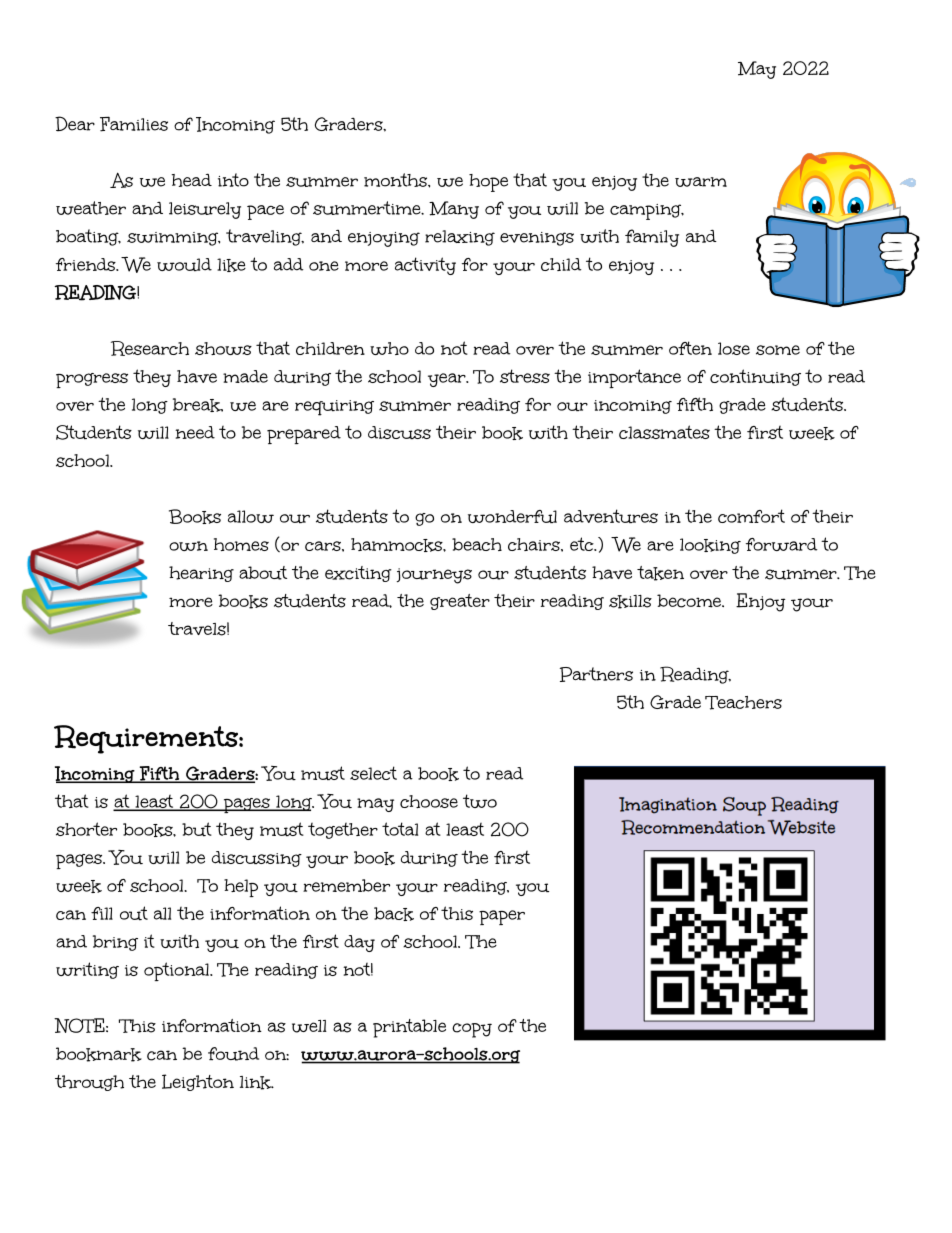 The width and height of the screenshot is (952, 1233). Describe the element at coordinates (201, 574) in the screenshot. I see `hearing` at that location.
